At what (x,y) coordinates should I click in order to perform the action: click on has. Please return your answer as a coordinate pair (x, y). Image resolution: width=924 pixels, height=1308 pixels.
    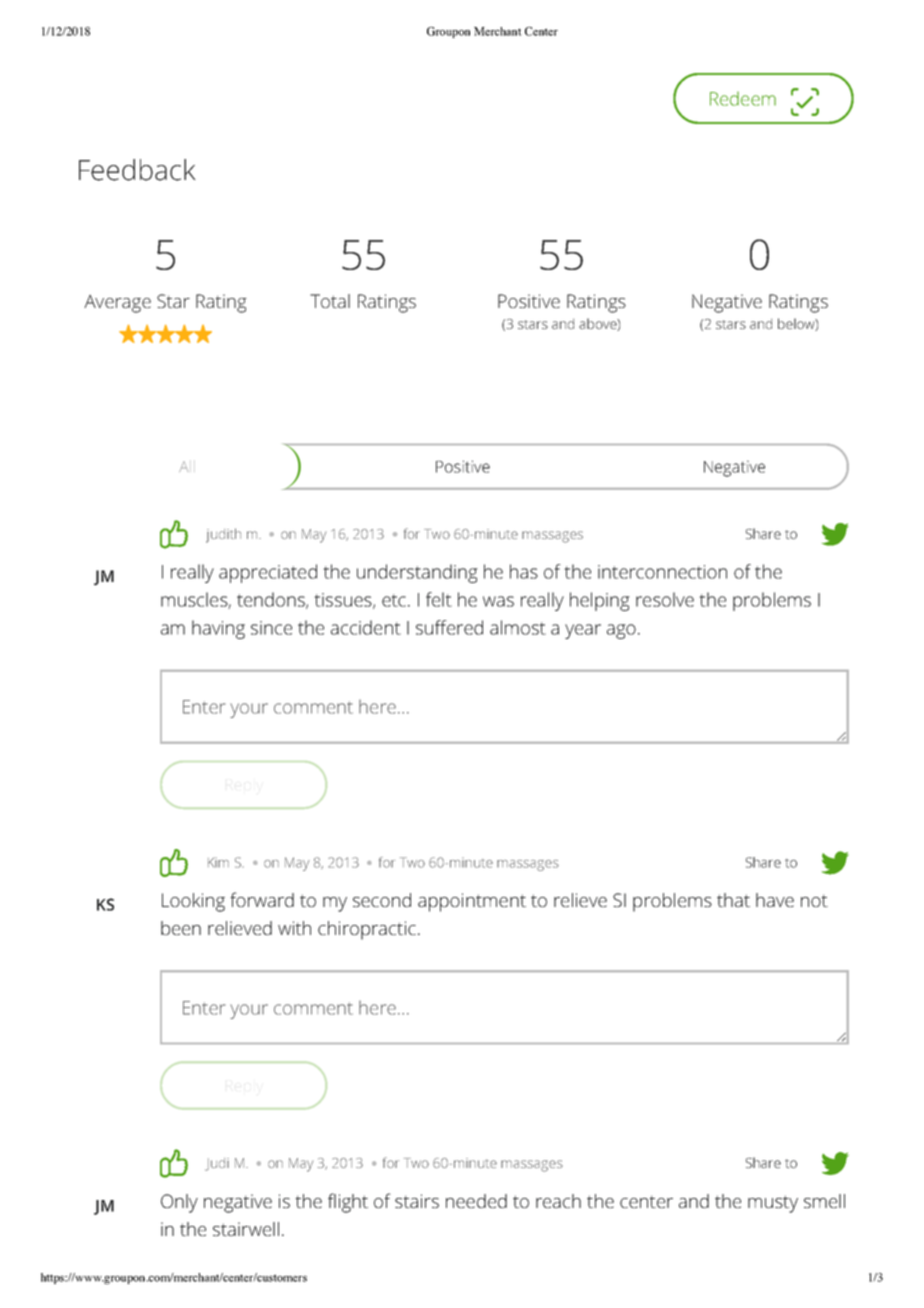
    Looking at the image, I should click on (524, 571).
